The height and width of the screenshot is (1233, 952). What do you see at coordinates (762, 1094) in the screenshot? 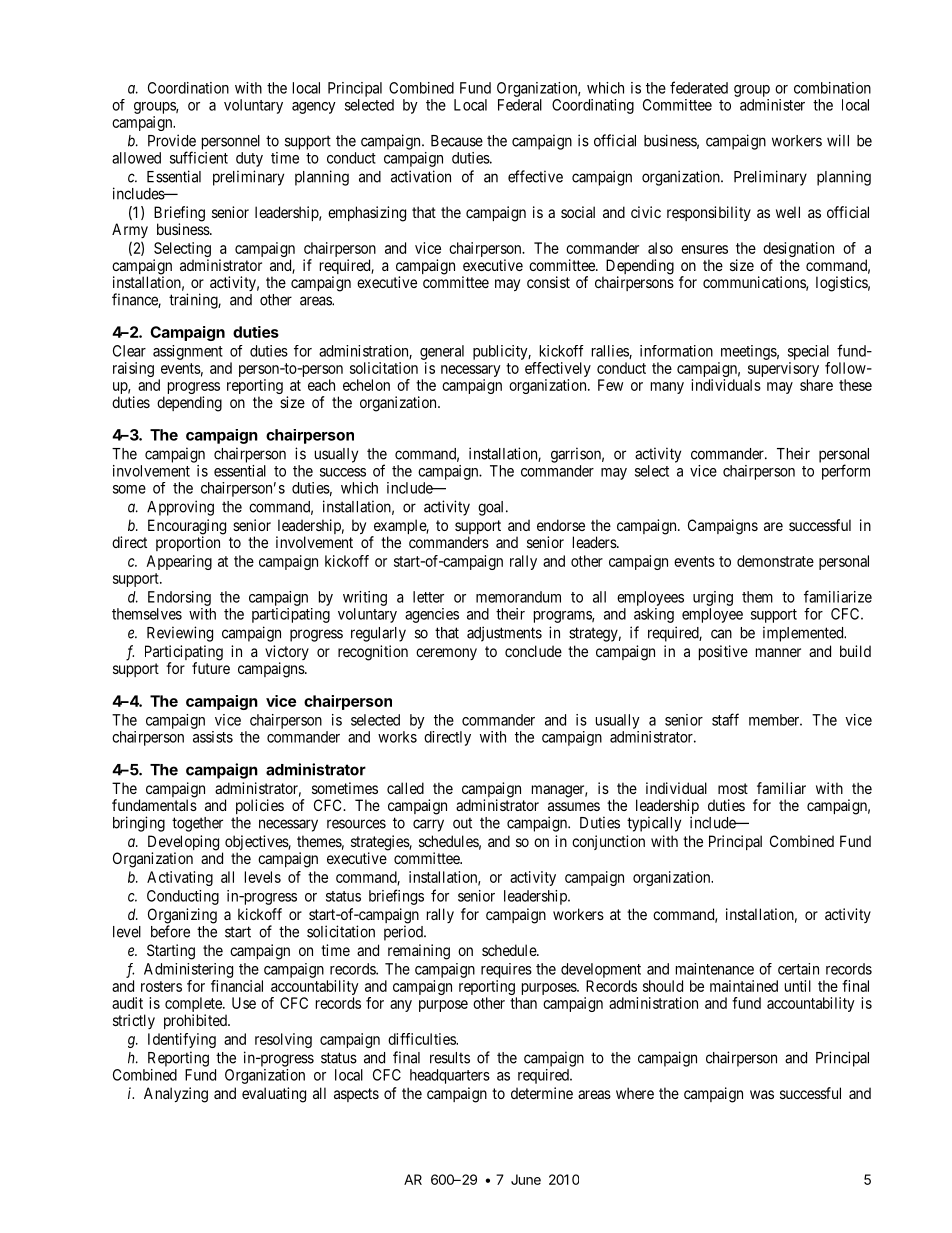
I see `was` at bounding box center [762, 1094].
